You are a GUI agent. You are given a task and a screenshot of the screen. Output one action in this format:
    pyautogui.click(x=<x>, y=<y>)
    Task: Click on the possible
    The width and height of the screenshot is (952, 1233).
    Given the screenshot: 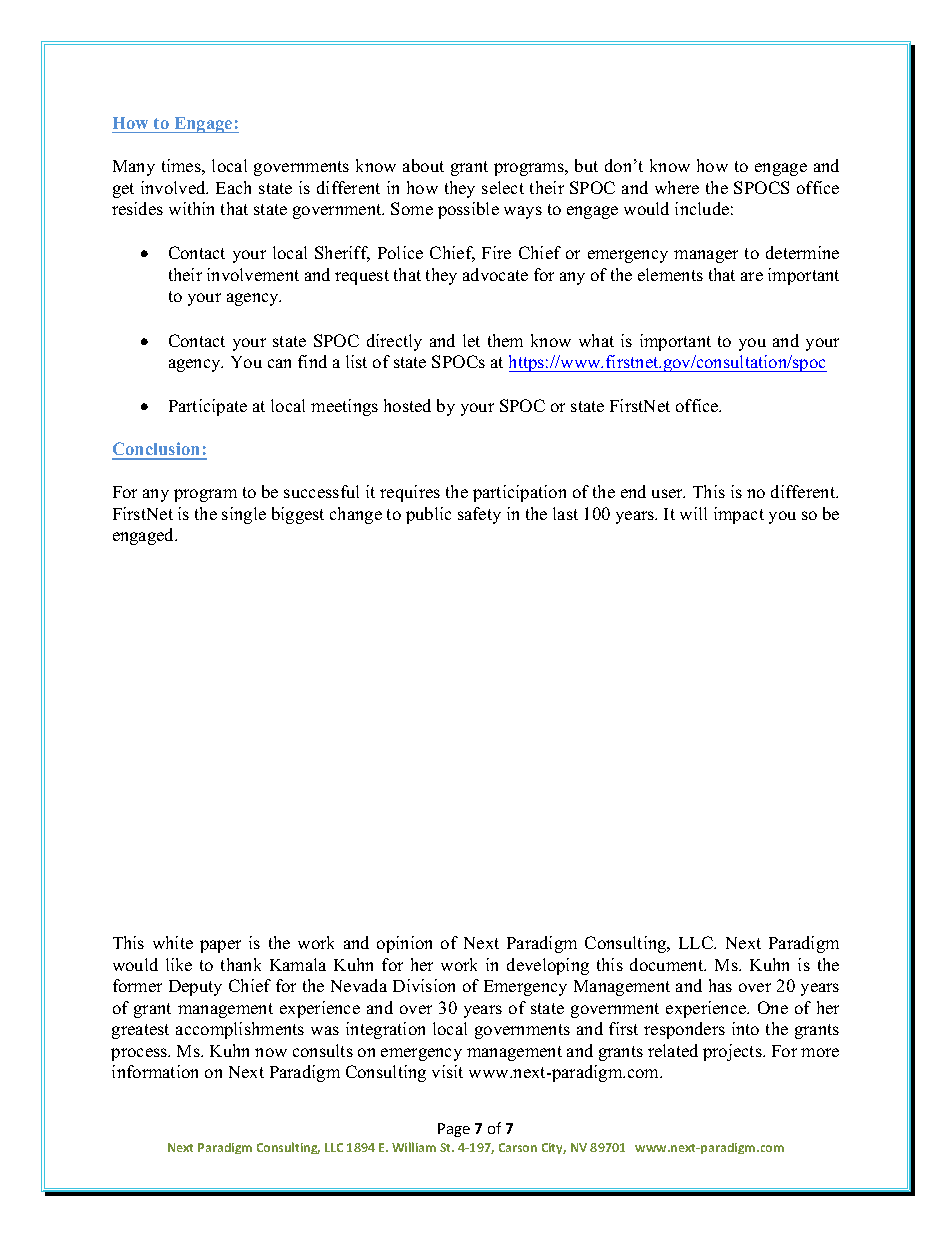 What is the action you would take?
    pyautogui.click(x=468, y=210)
